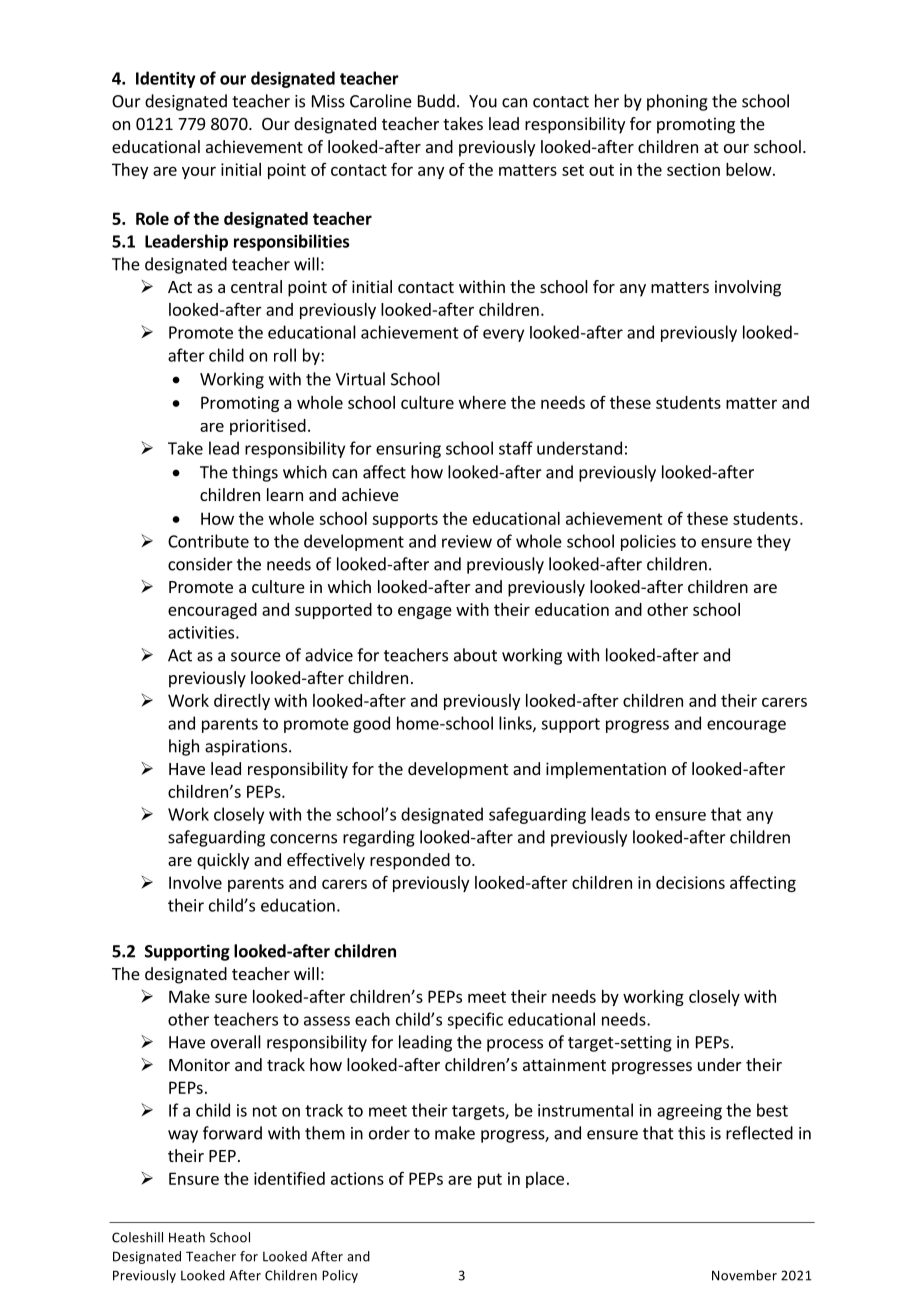  I want to click on Heath, so click(187, 1237).
